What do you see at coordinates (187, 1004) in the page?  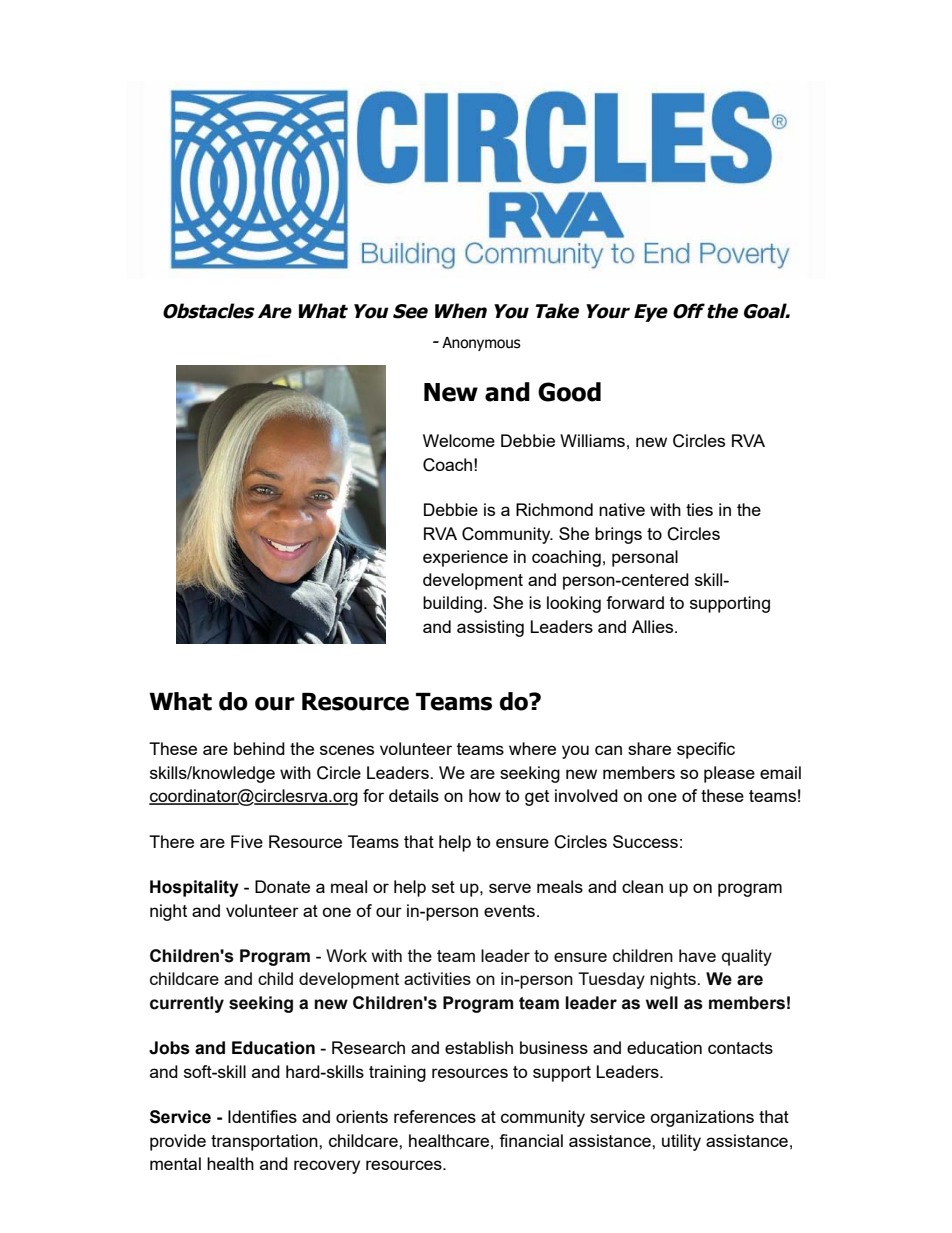 I see `currently` at bounding box center [187, 1004].
